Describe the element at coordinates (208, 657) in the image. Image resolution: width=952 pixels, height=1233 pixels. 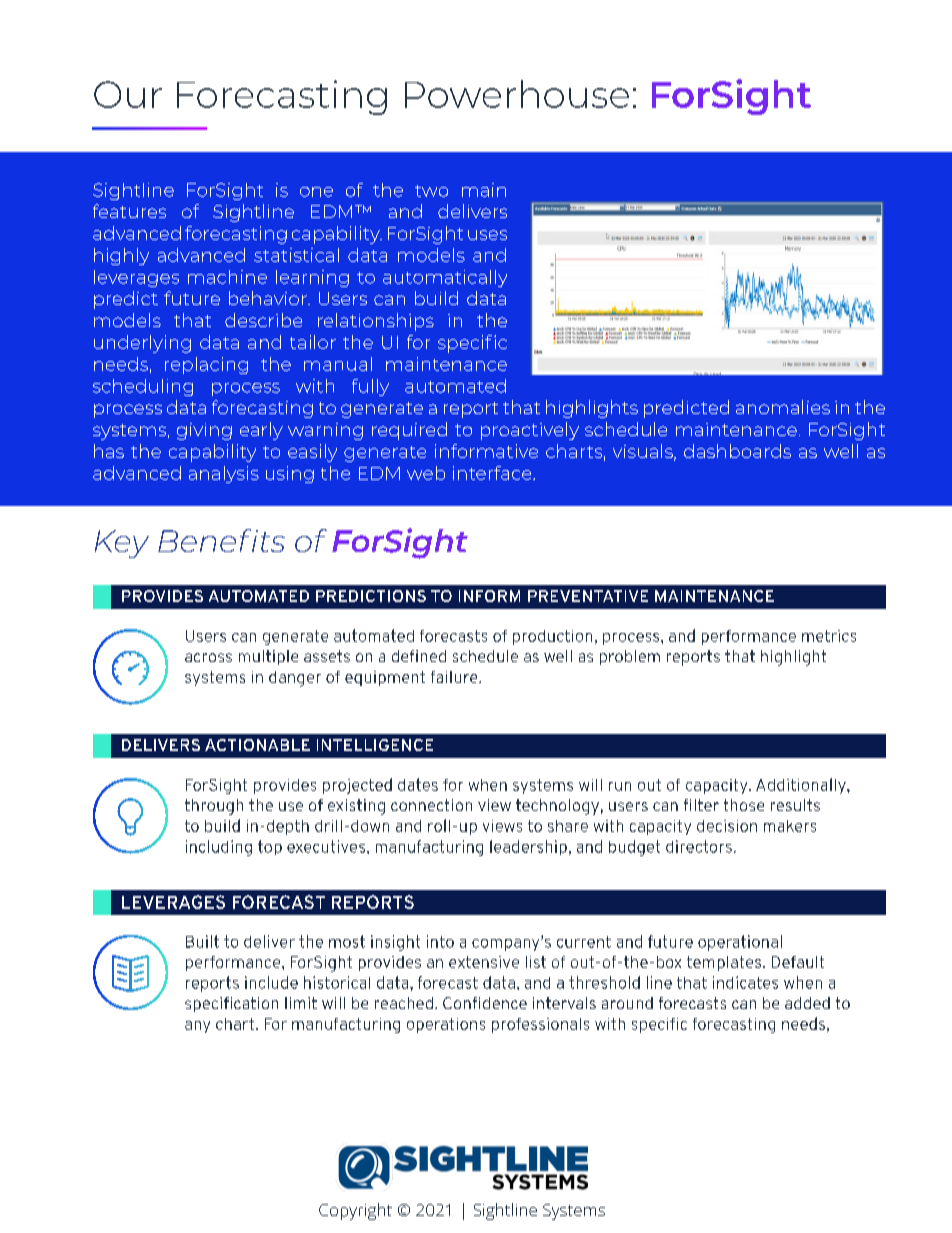
I see `across` at that location.
